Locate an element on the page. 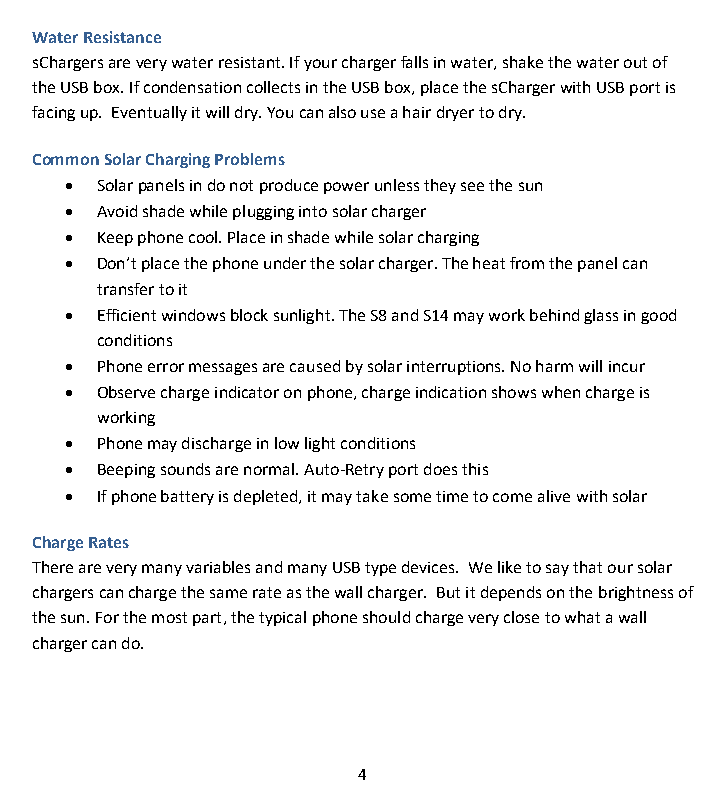  Keep is located at coordinates (115, 239).
